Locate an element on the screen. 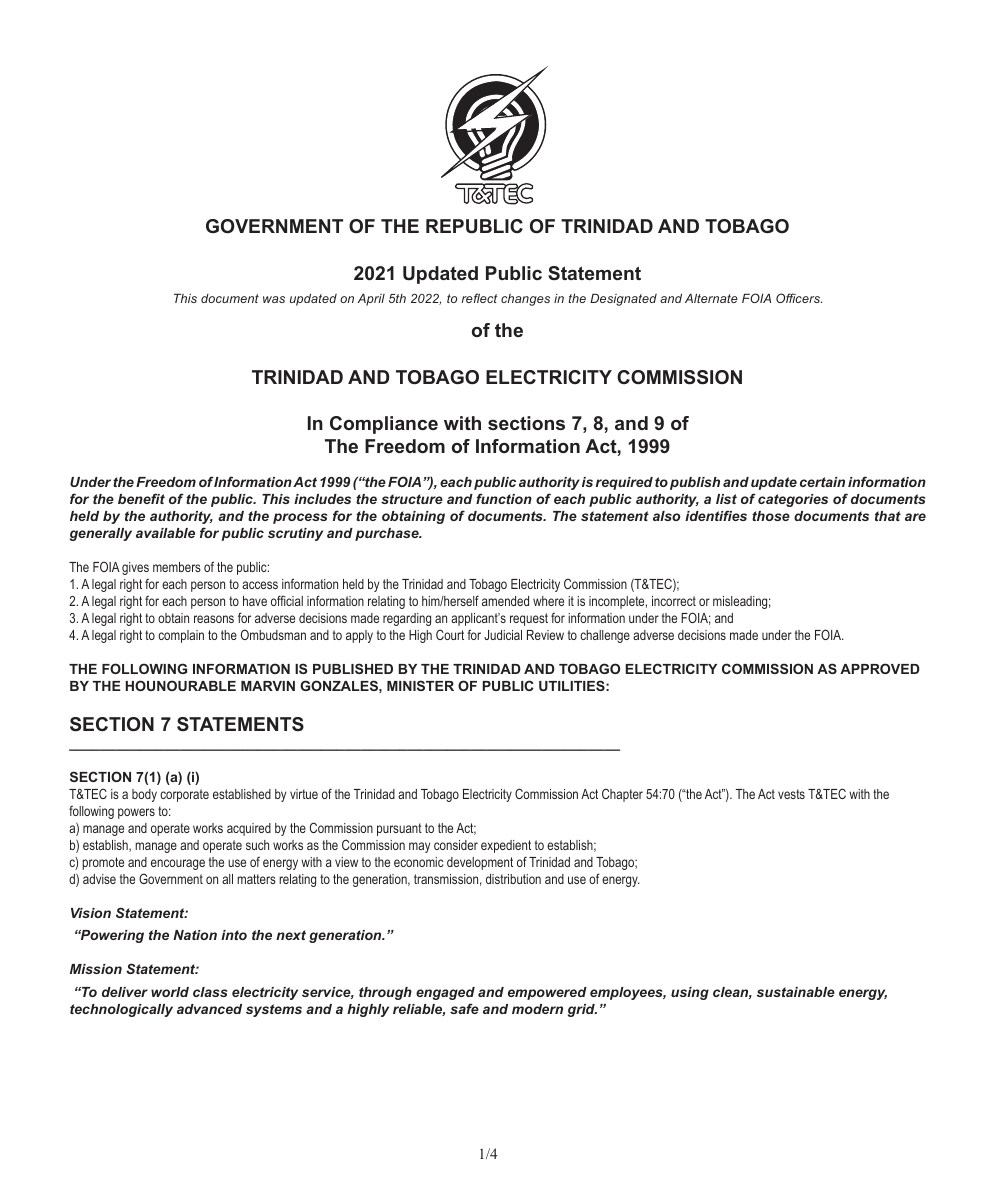  vests is located at coordinates (791, 794).
